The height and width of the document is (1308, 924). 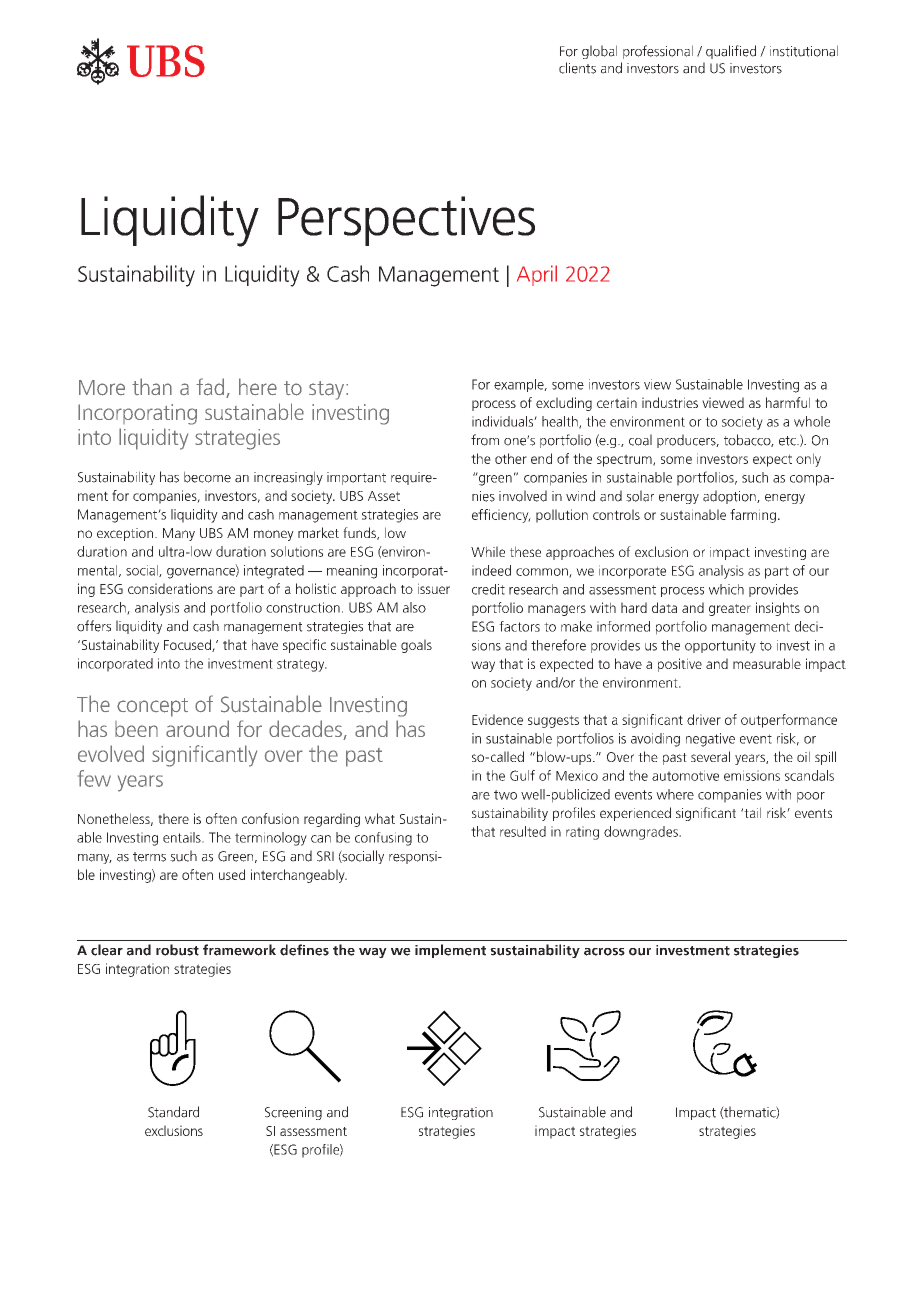 What do you see at coordinates (788, 402) in the document?
I see `harmful` at bounding box center [788, 402].
